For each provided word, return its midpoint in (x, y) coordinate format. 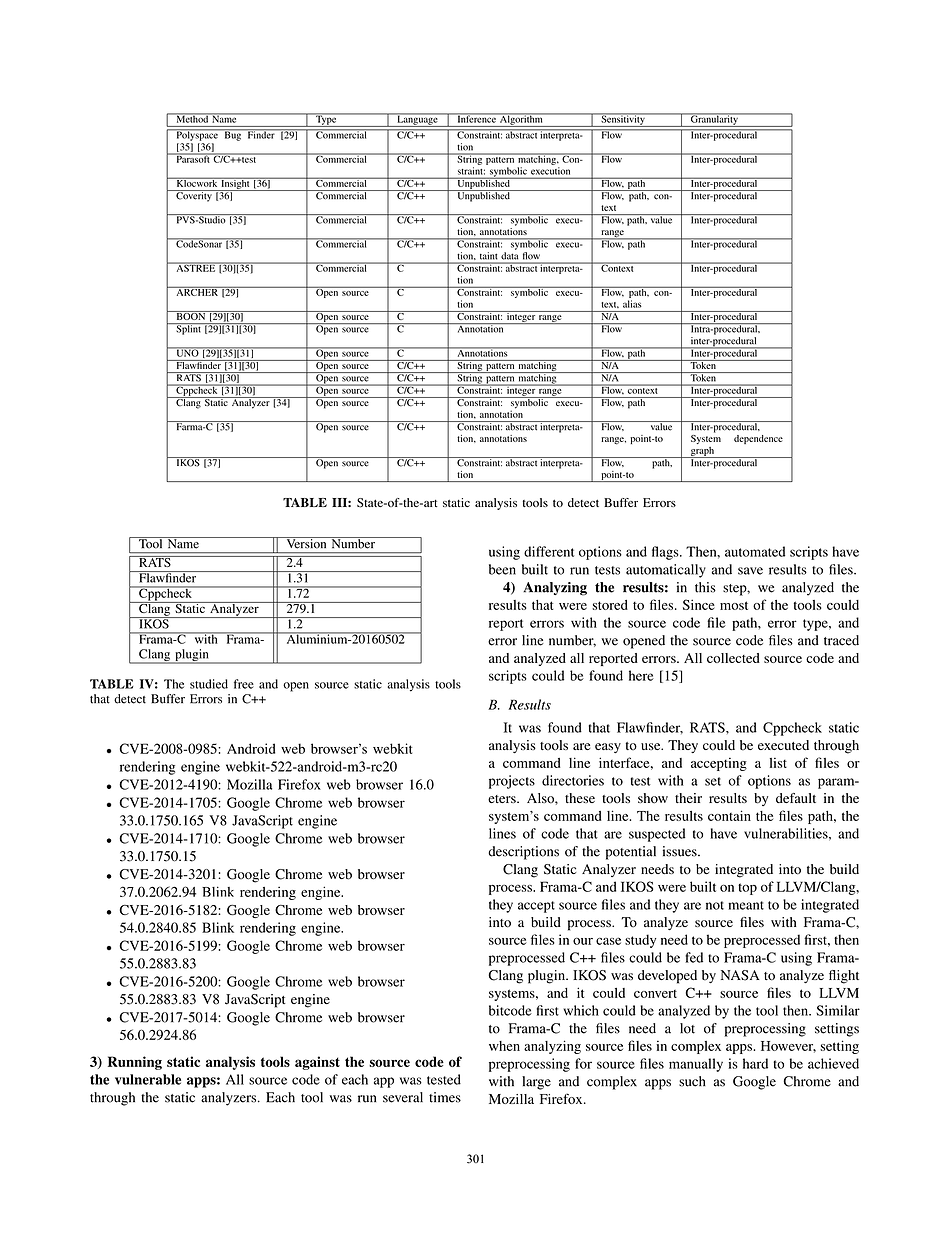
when (504, 1046)
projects (512, 782)
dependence (758, 439)
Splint (188, 329)
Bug (233, 135)
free (244, 684)
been (502, 569)
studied (209, 684)
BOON (191, 315)
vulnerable (148, 1079)
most (734, 605)
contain (729, 815)
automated (755, 551)
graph (702, 452)
